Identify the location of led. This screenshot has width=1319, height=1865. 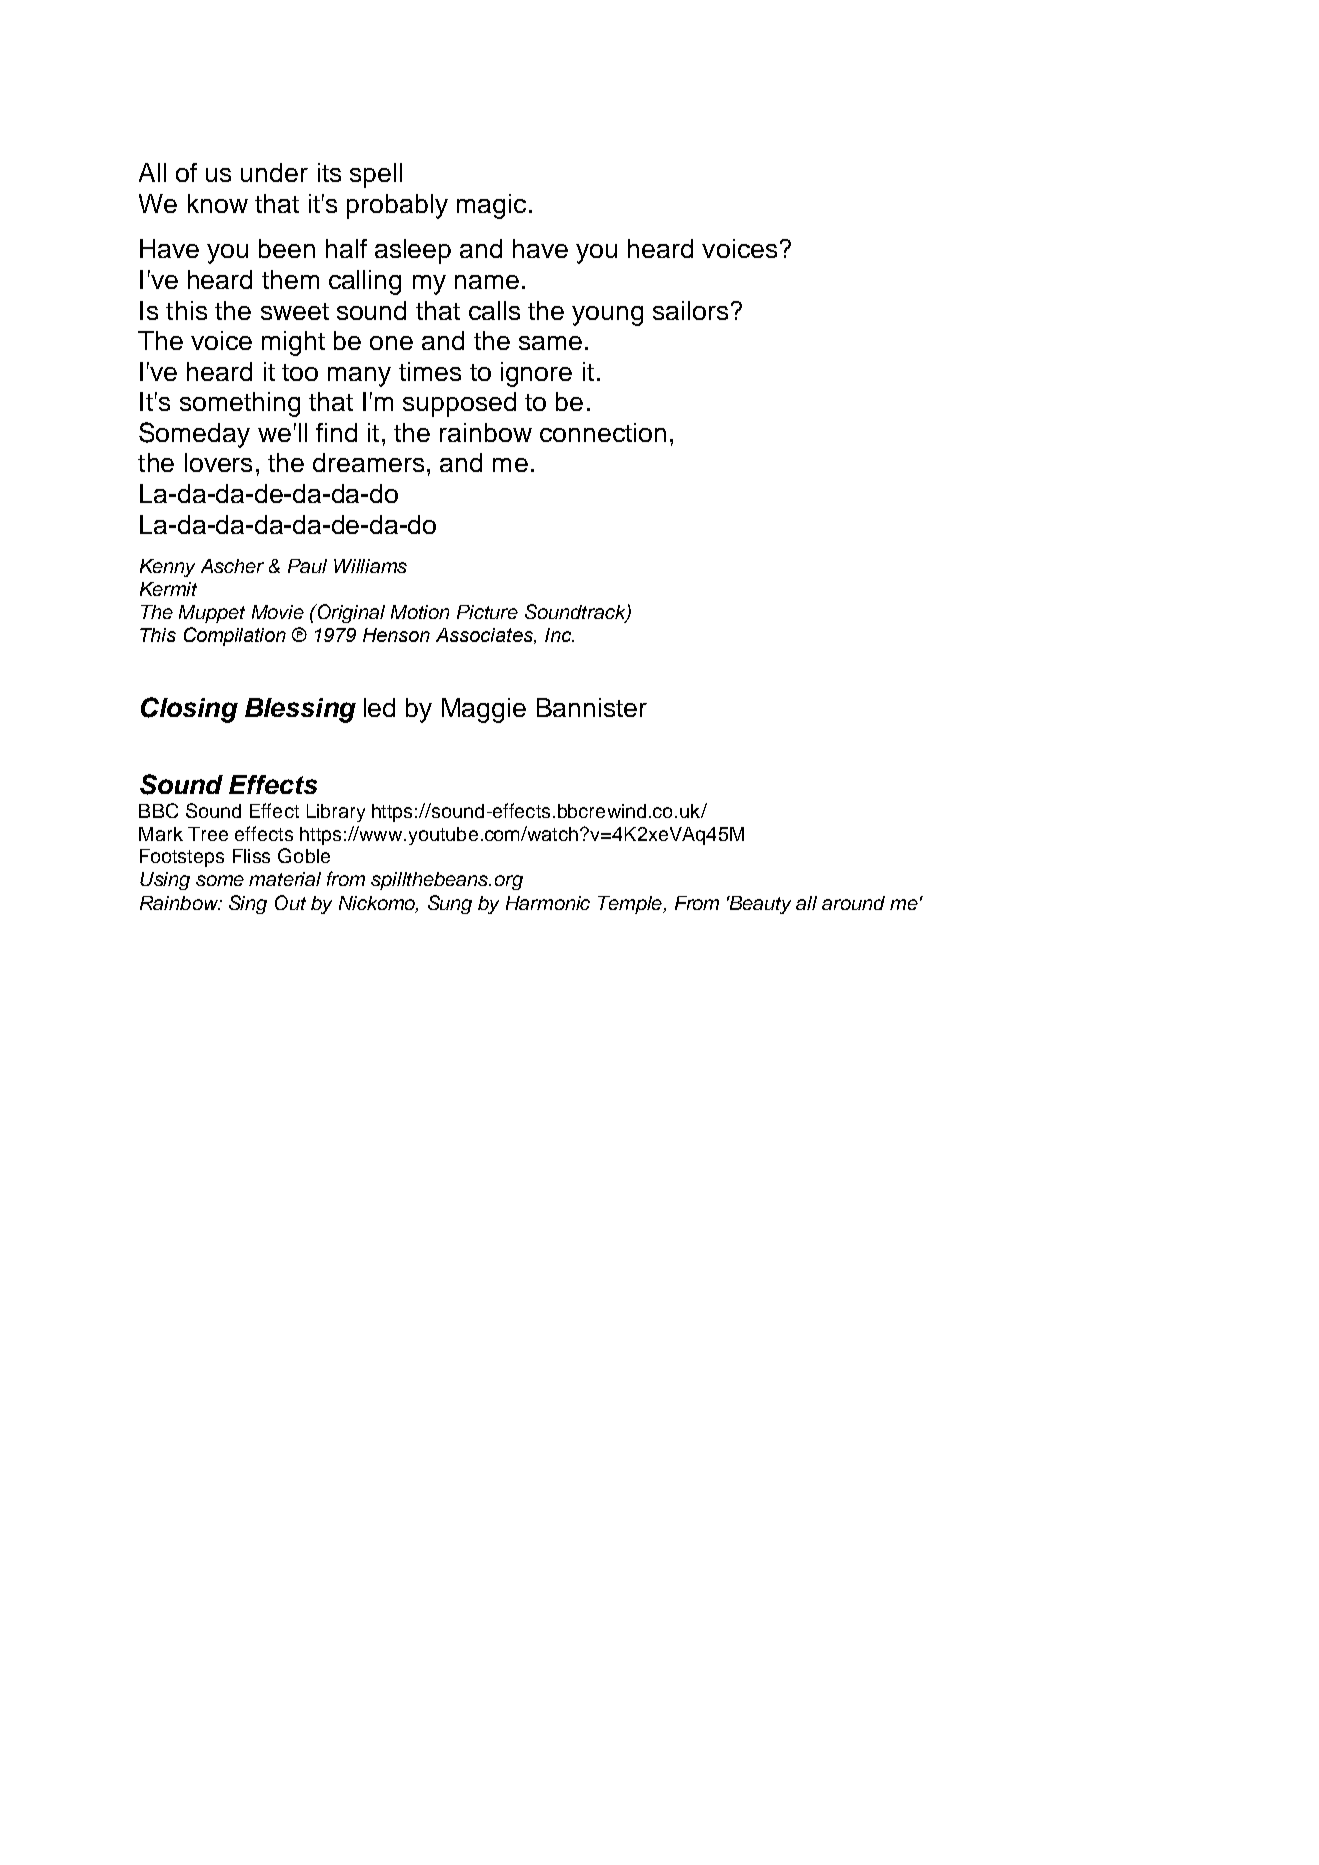
(379, 707).
